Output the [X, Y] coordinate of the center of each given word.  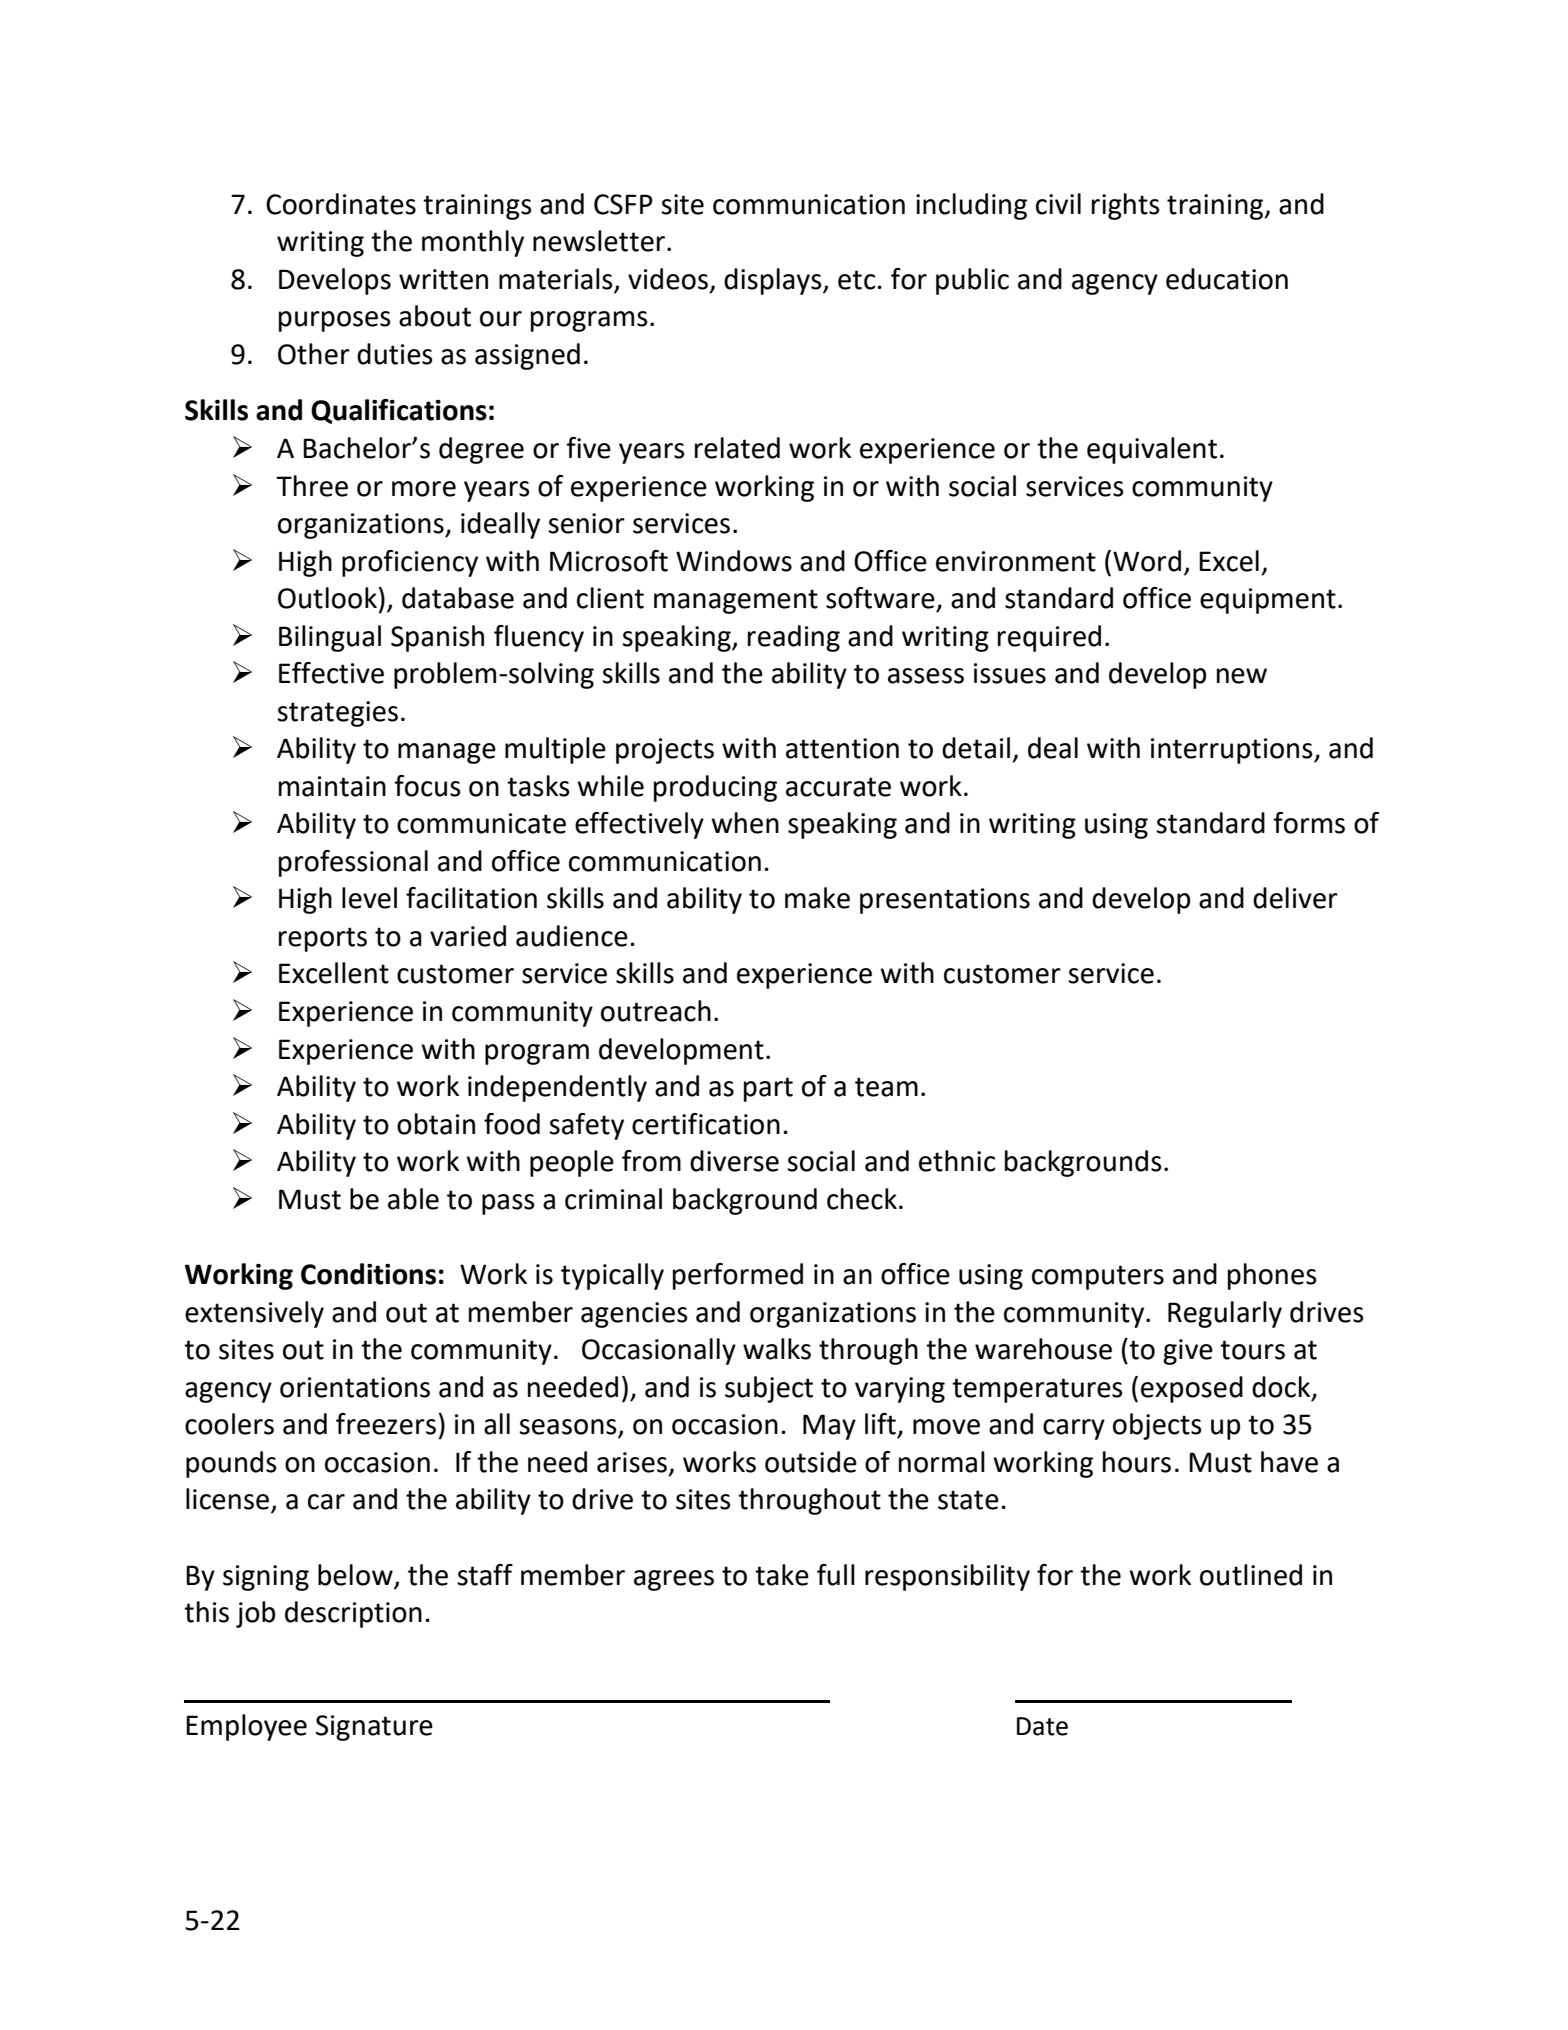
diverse [734, 1161]
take [782, 1575]
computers [1098, 1277]
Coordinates [341, 204]
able [413, 1199]
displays [774, 281]
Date [1042, 1726]
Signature [374, 1728]
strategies [337, 714]
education [1227, 279]
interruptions [1233, 751]
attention [842, 748]
